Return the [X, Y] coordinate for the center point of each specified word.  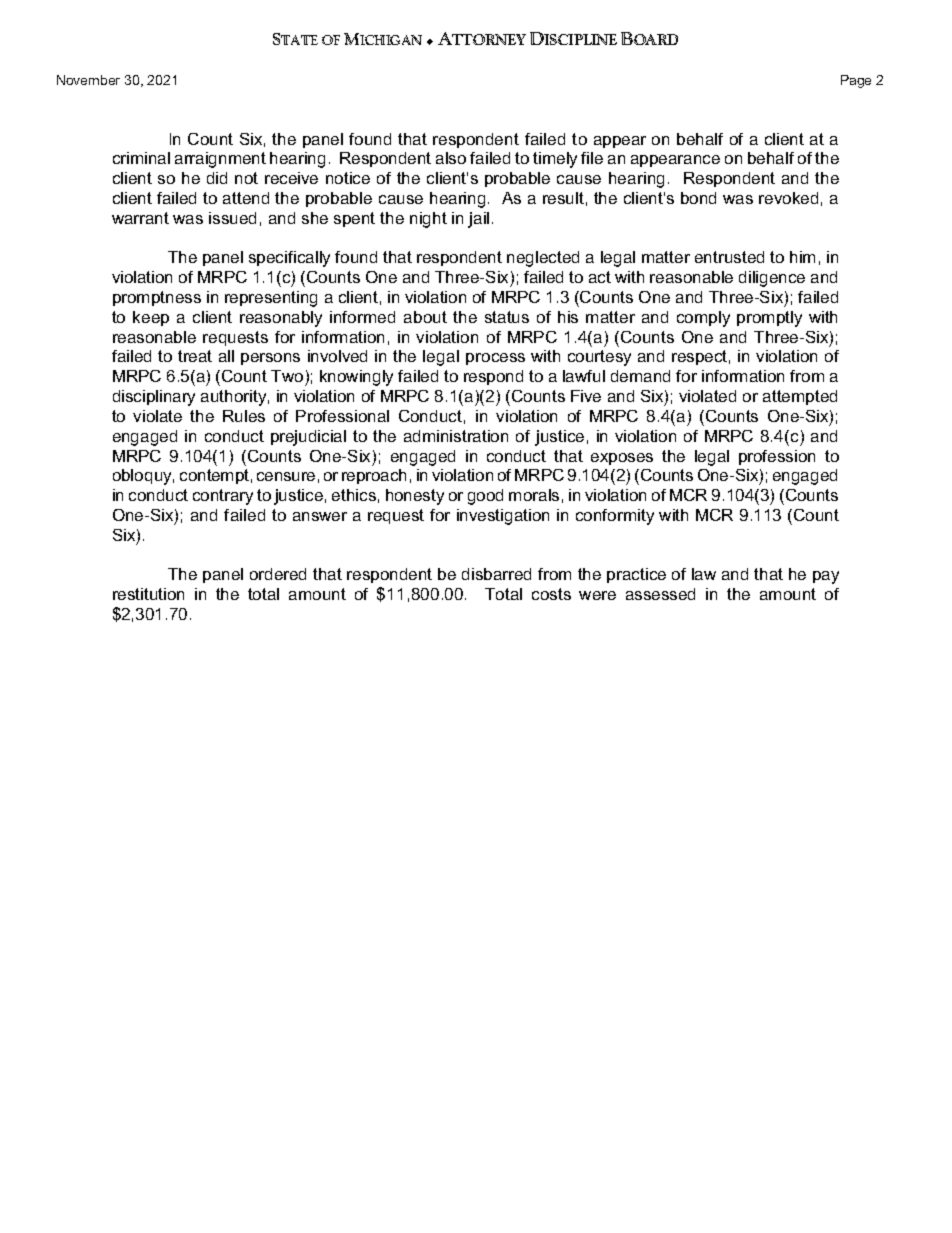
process [495, 359]
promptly [769, 319]
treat [195, 356]
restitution [148, 594]
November [88, 80]
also [451, 158]
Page [856, 81]
